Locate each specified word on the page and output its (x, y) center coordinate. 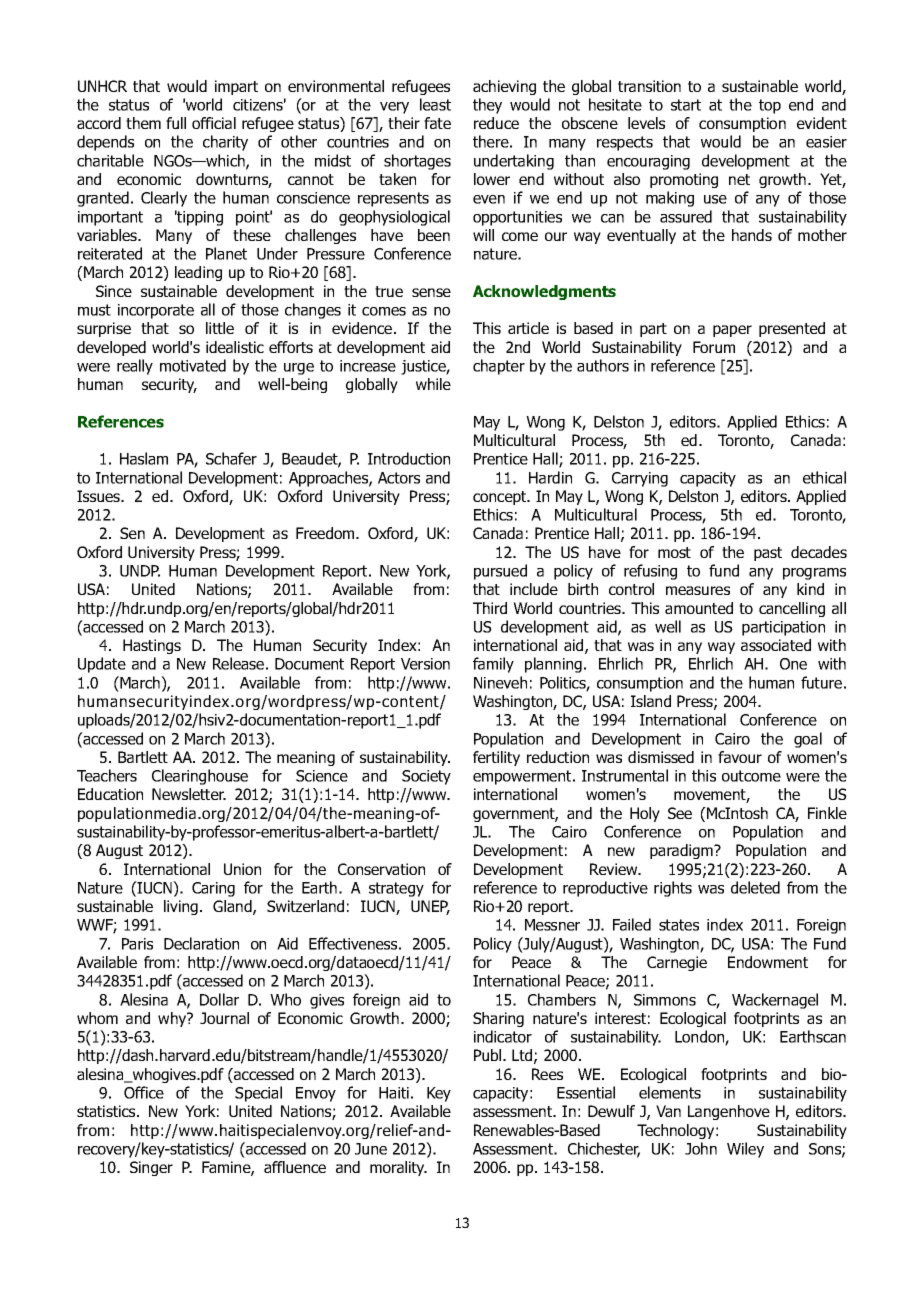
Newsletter (189, 794)
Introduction (409, 458)
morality (398, 1168)
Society (426, 777)
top (770, 106)
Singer (151, 1168)
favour (740, 757)
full (176, 123)
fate (437, 123)
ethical (824, 477)
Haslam (144, 458)
